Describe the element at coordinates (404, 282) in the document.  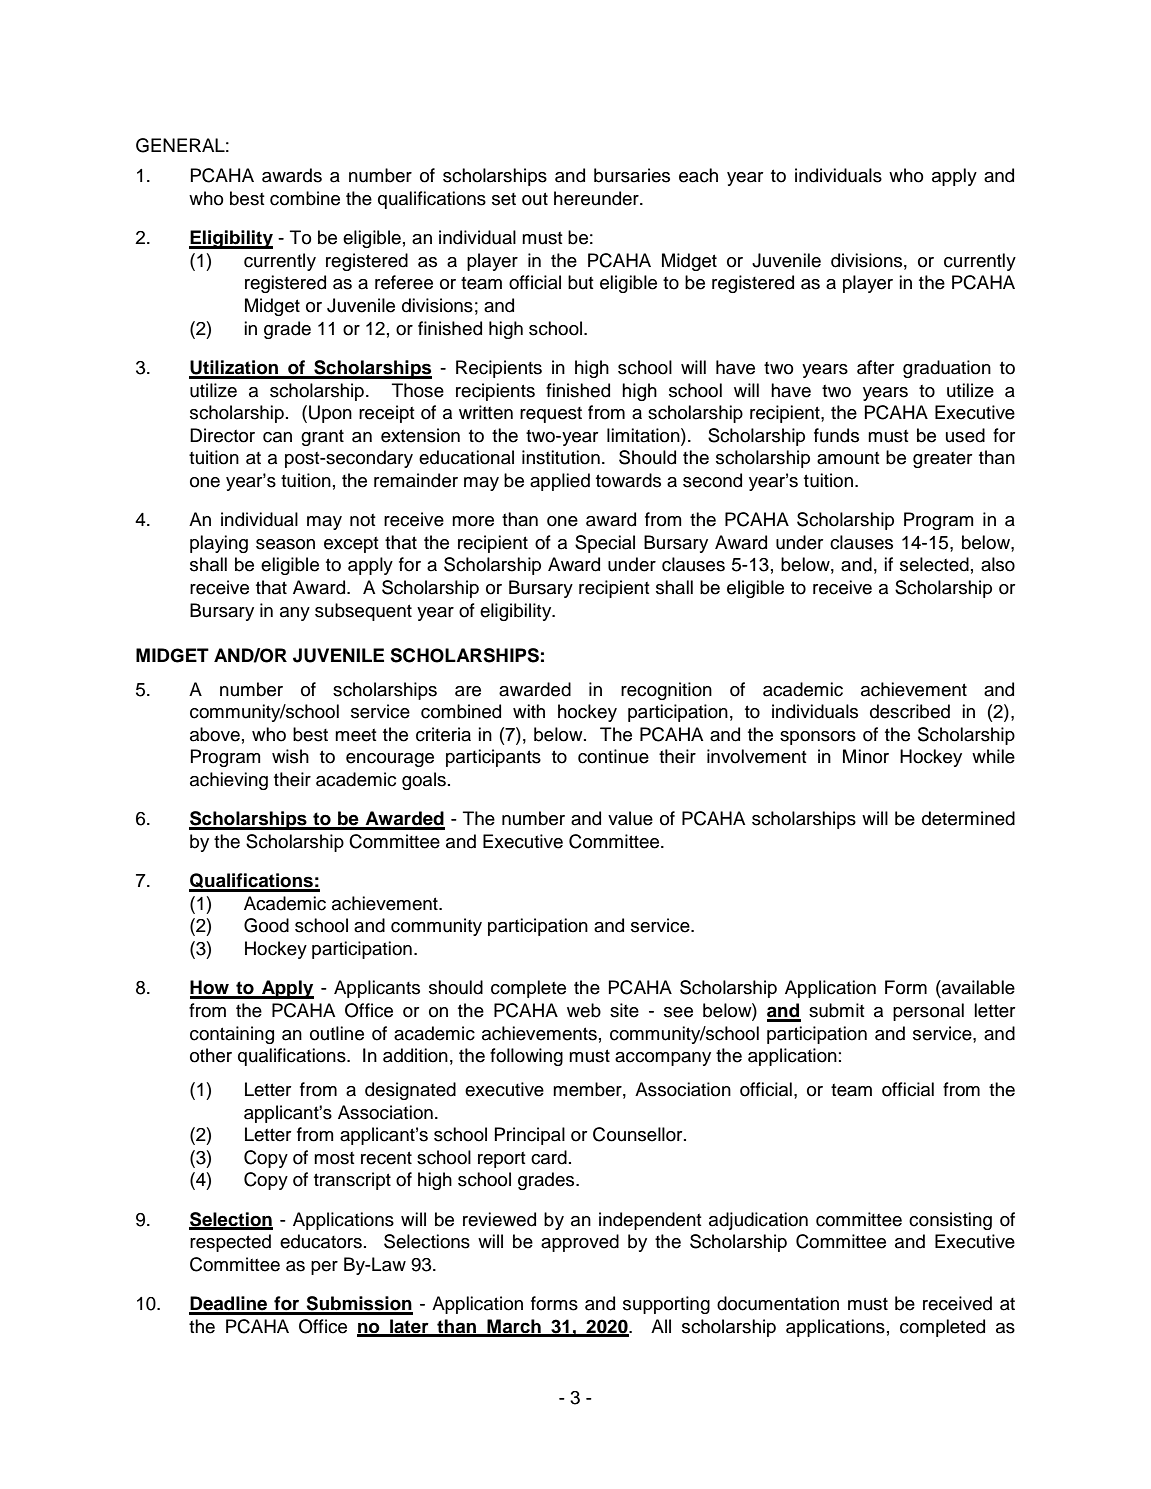
I see `referee` at that location.
